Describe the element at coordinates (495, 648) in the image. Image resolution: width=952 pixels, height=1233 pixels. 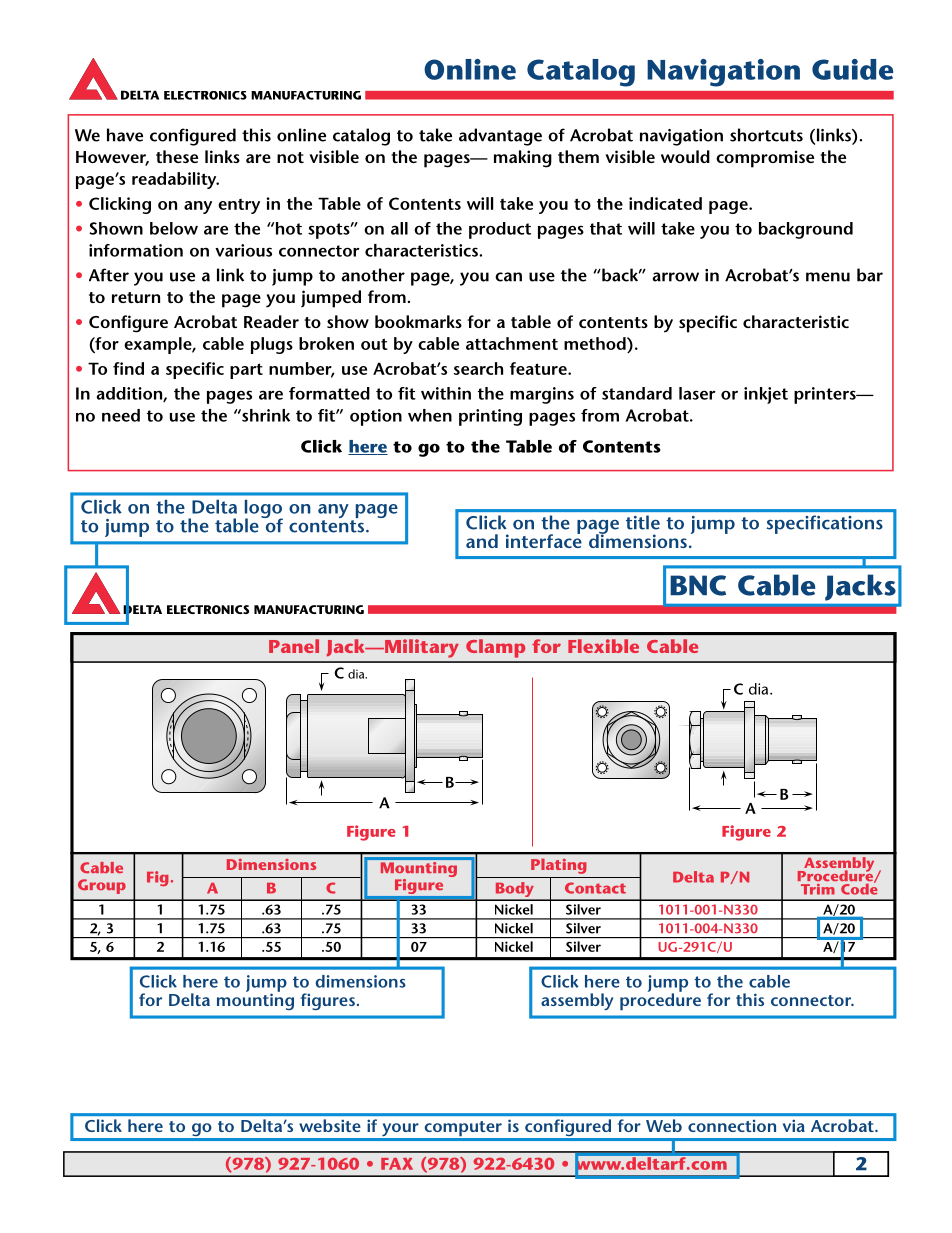
I see `Clamp` at that location.
